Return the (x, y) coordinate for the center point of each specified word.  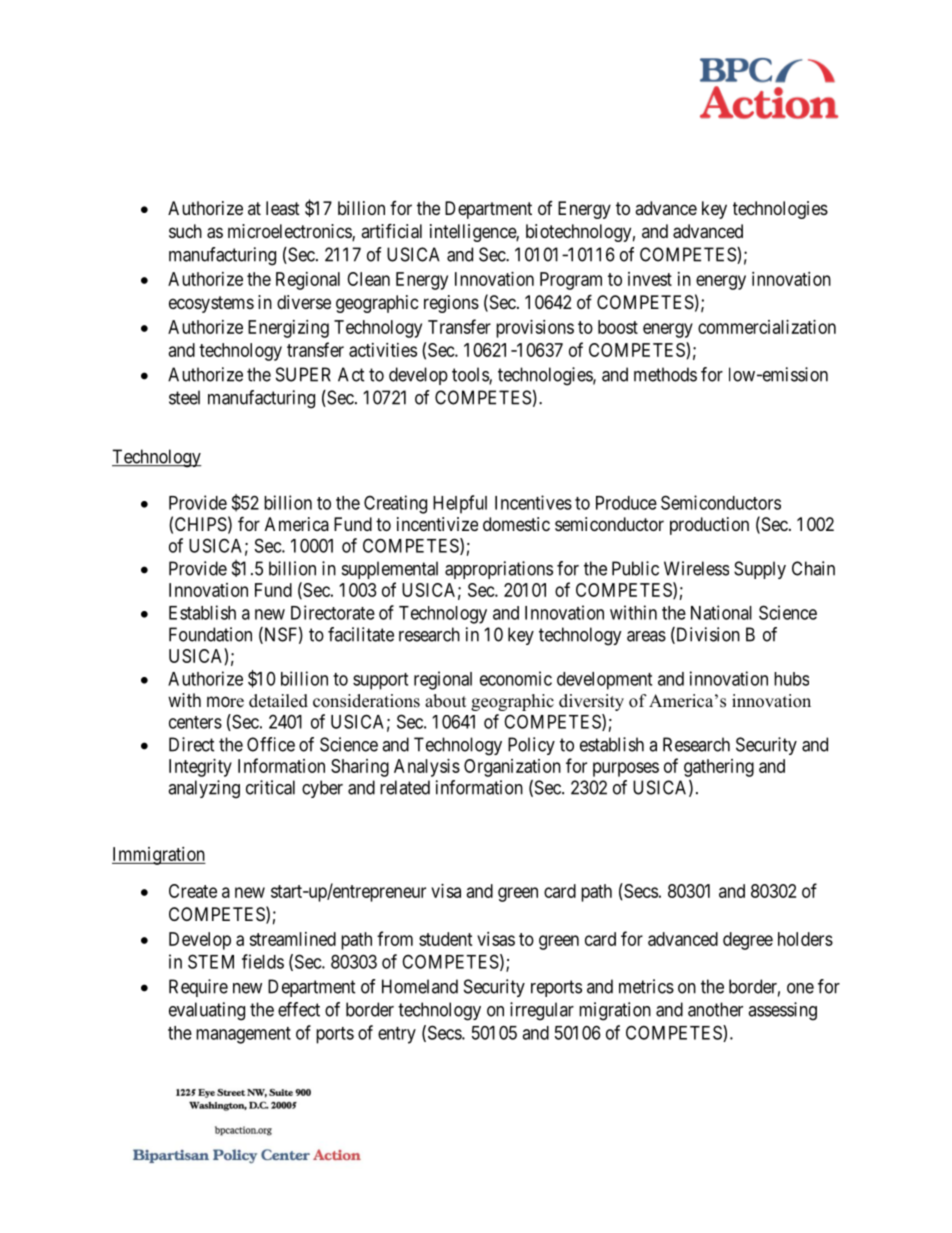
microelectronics (290, 232)
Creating (395, 504)
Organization (512, 768)
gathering (719, 768)
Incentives (533, 502)
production (709, 526)
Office (271, 744)
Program (571, 281)
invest (650, 279)
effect (299, 1009)
